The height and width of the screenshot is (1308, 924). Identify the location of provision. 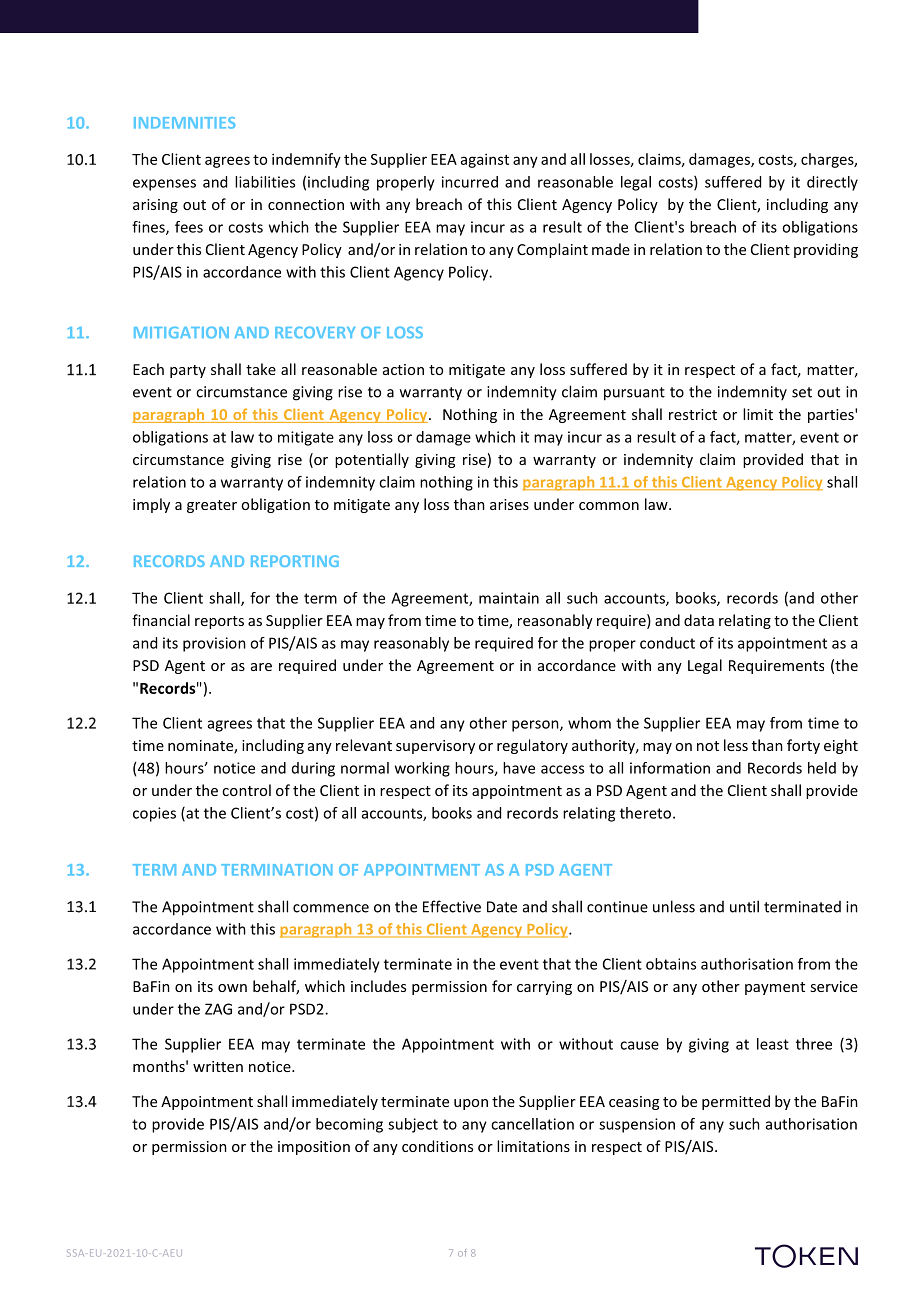
(214, 644).
